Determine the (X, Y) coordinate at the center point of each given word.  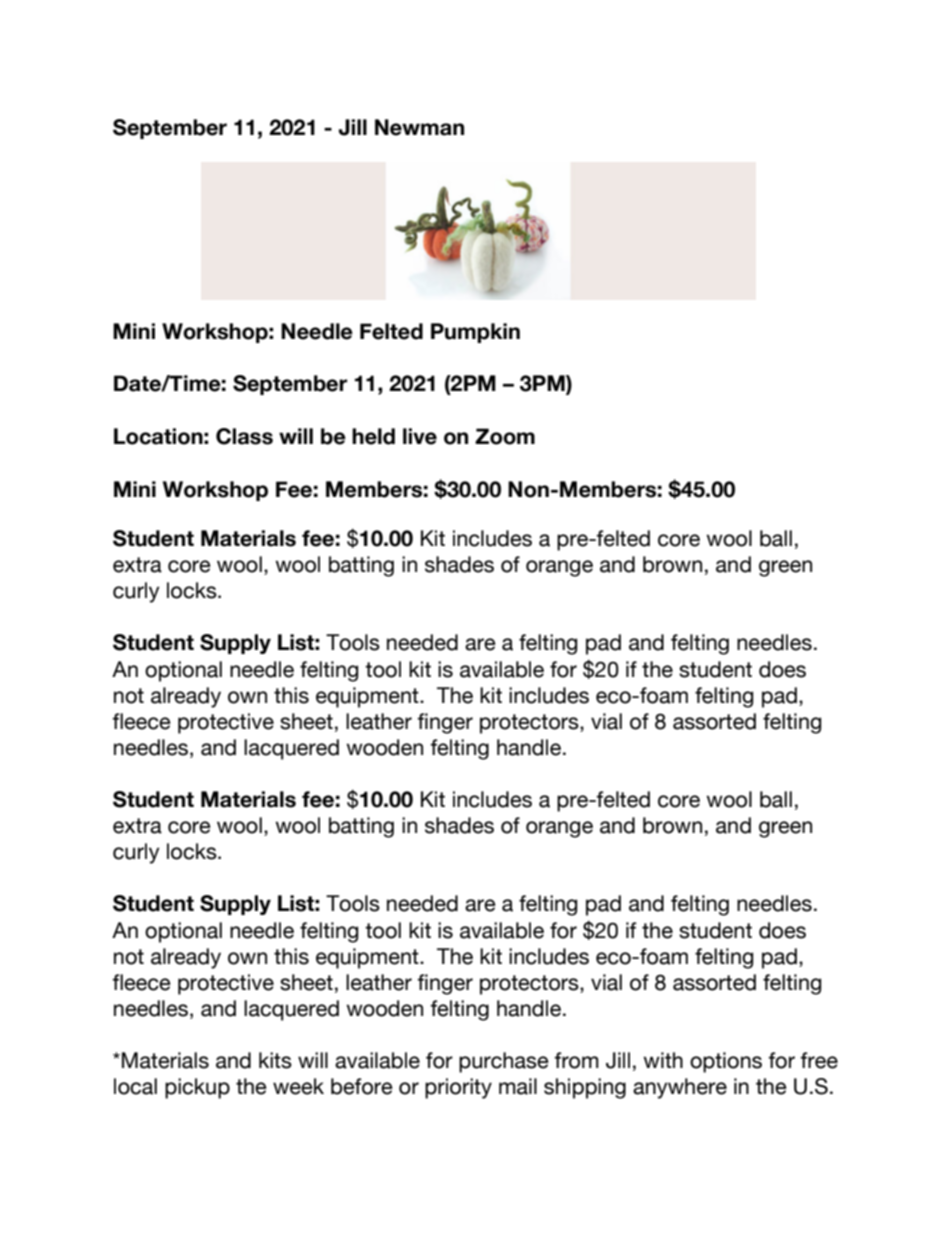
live (420, 436)
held (373, 436)
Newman (419, 127)
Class (244, 436)
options (726, 1062)
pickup (197, 1088)
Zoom (505, 436)
